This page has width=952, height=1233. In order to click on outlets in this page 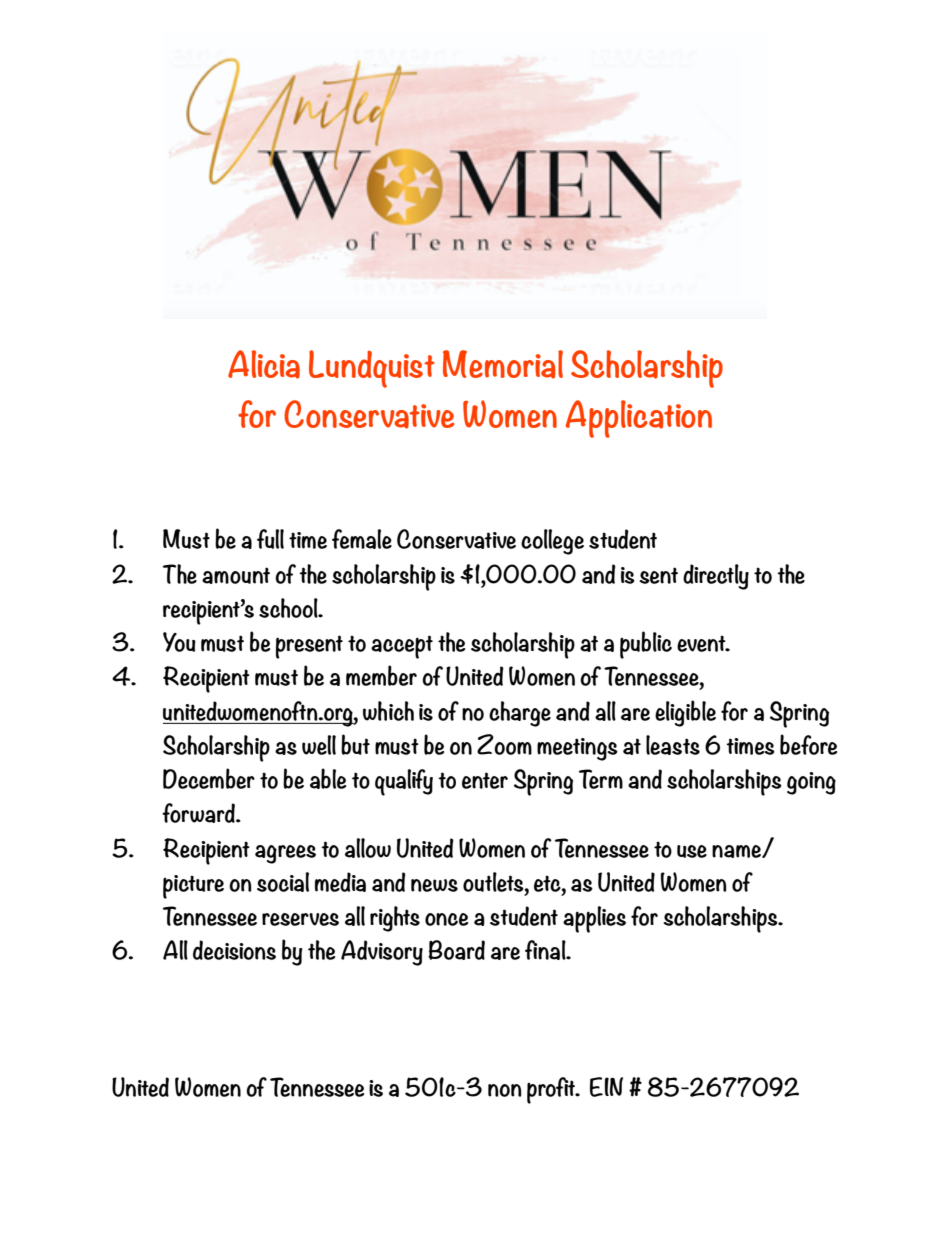, I will do `click(494, 882)`.
